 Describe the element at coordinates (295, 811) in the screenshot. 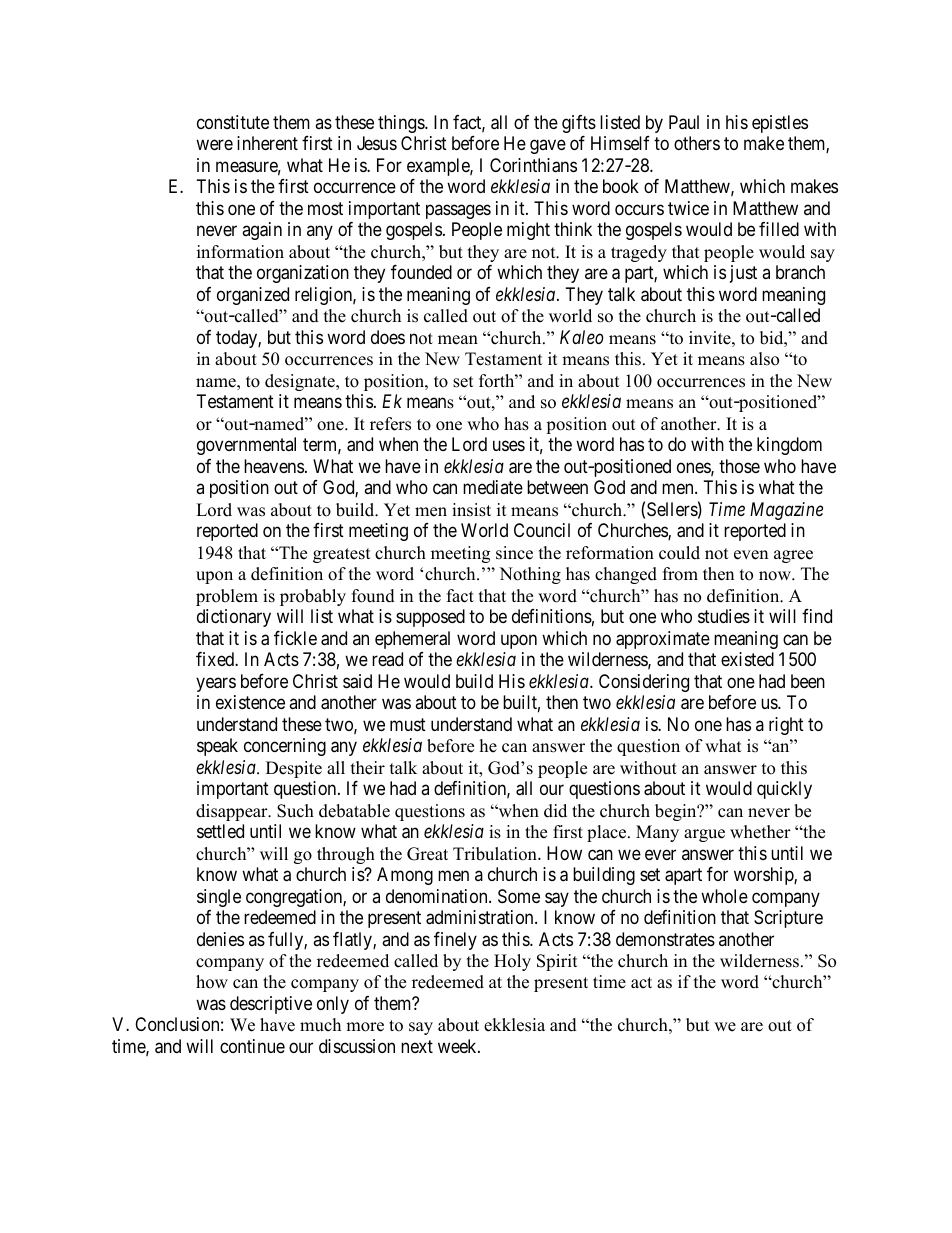

I see `Such` at that location.
